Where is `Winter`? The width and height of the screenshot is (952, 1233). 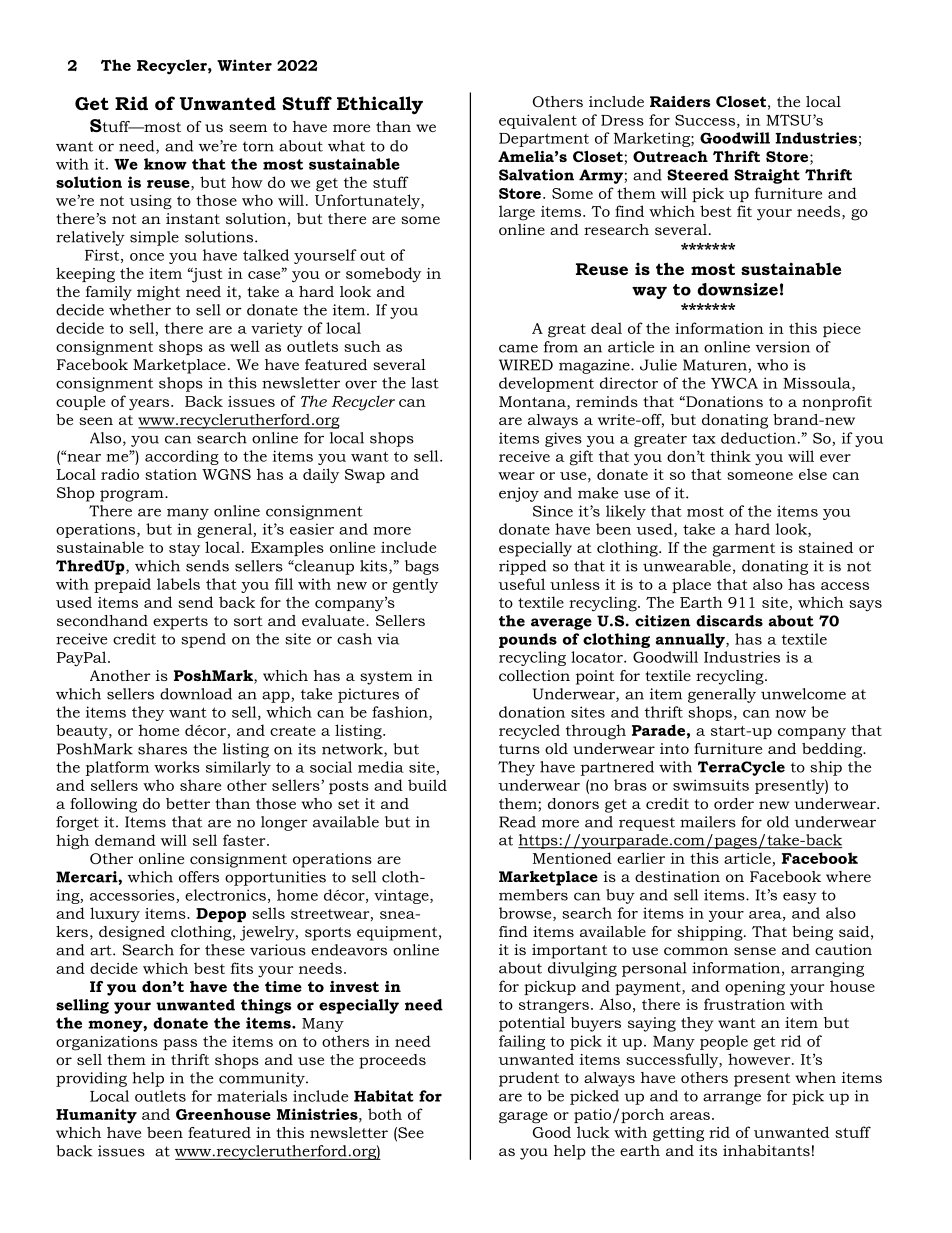
Winter is located at coordinates (244, 65).
